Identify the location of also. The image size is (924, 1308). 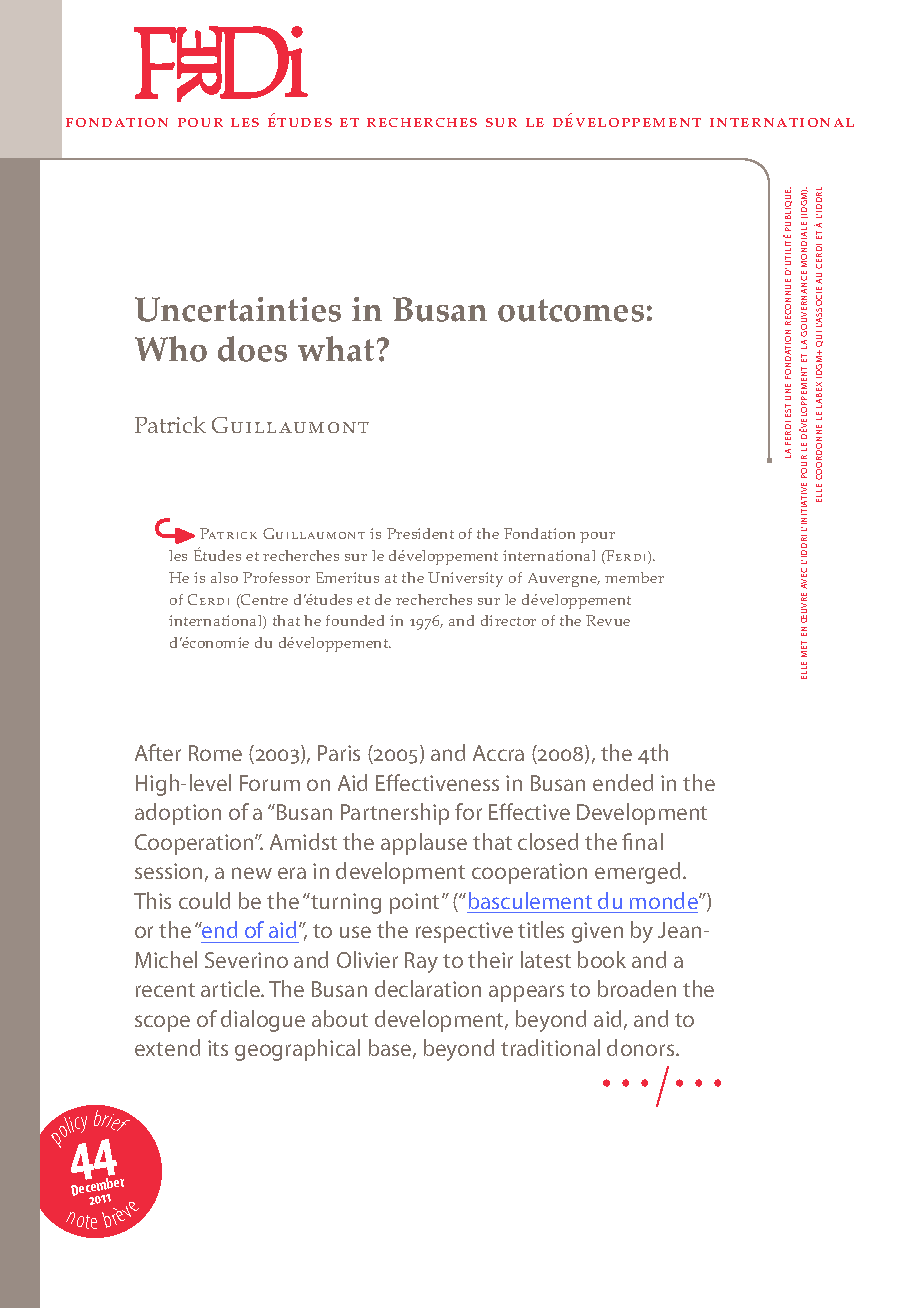
(224, 577).
